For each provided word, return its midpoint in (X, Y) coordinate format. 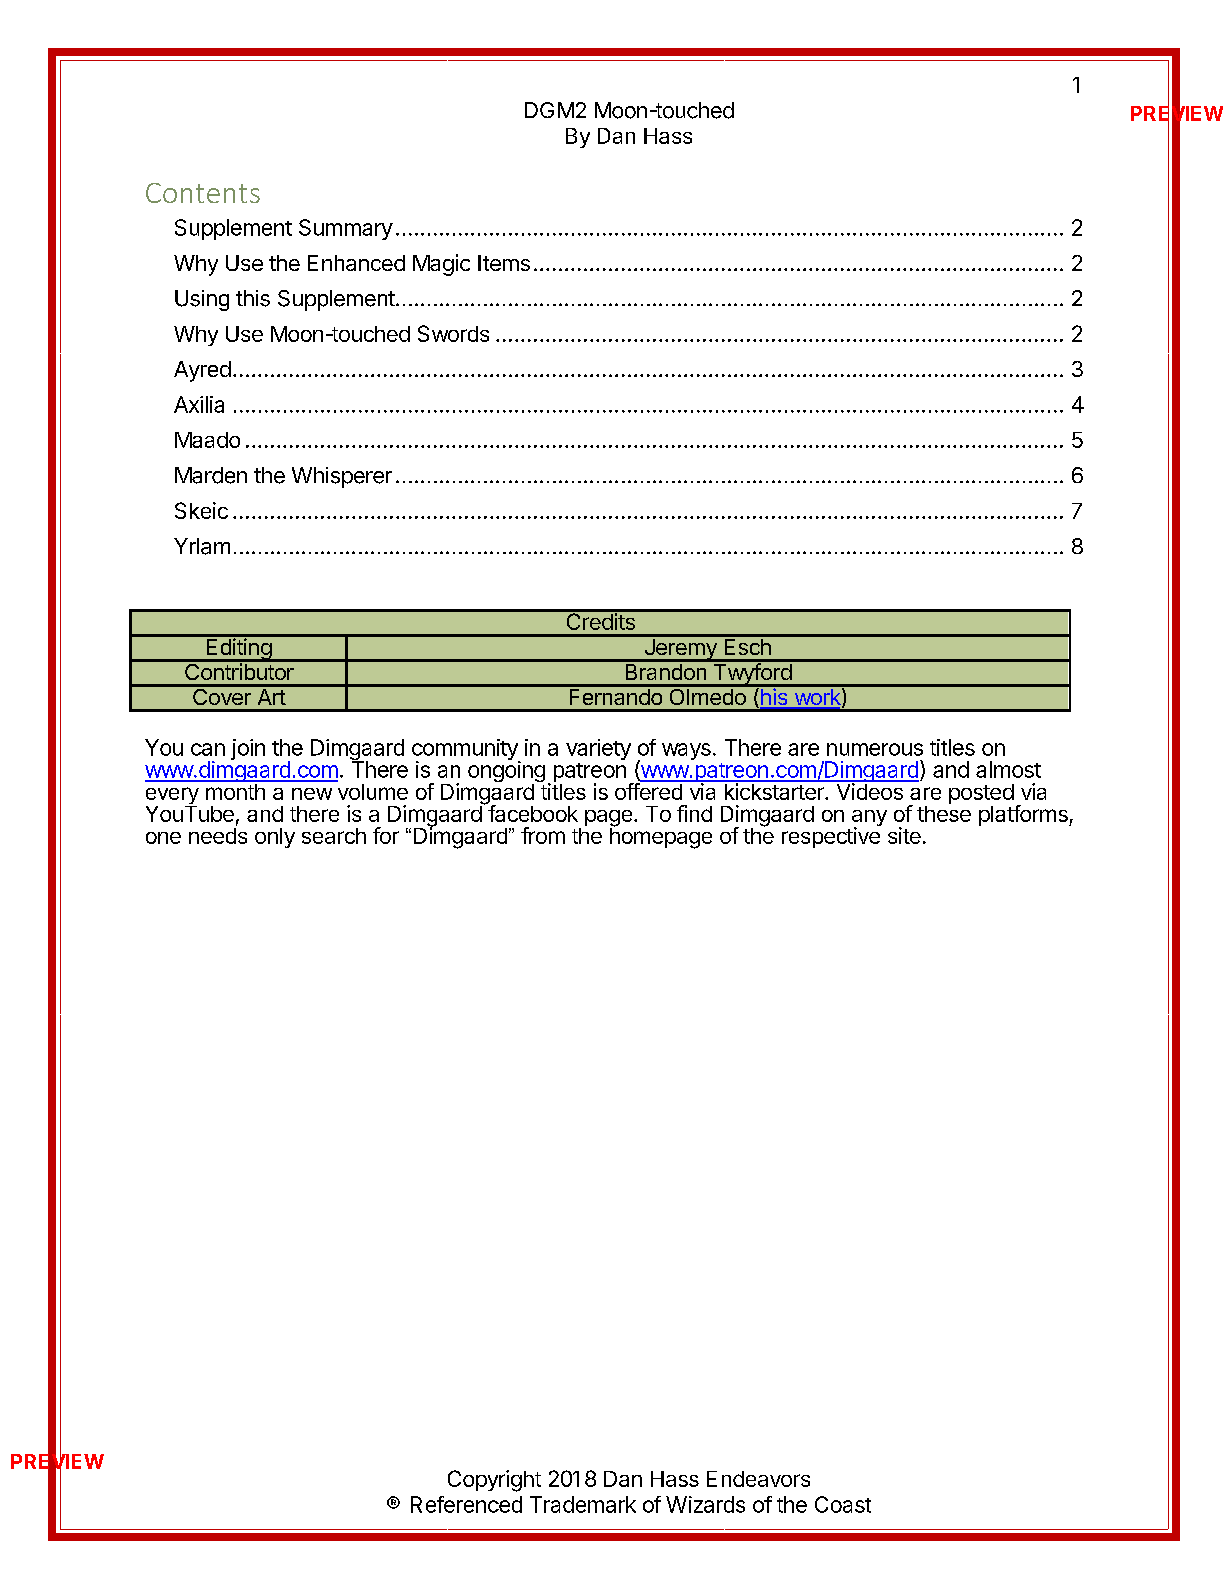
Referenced (466, 1504)
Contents (203, 193)
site (904, 835)
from (543, 835)
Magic (441, 265)
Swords (453, 333)
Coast (843, 1504)
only (275, 838)
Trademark (583, 1504)
